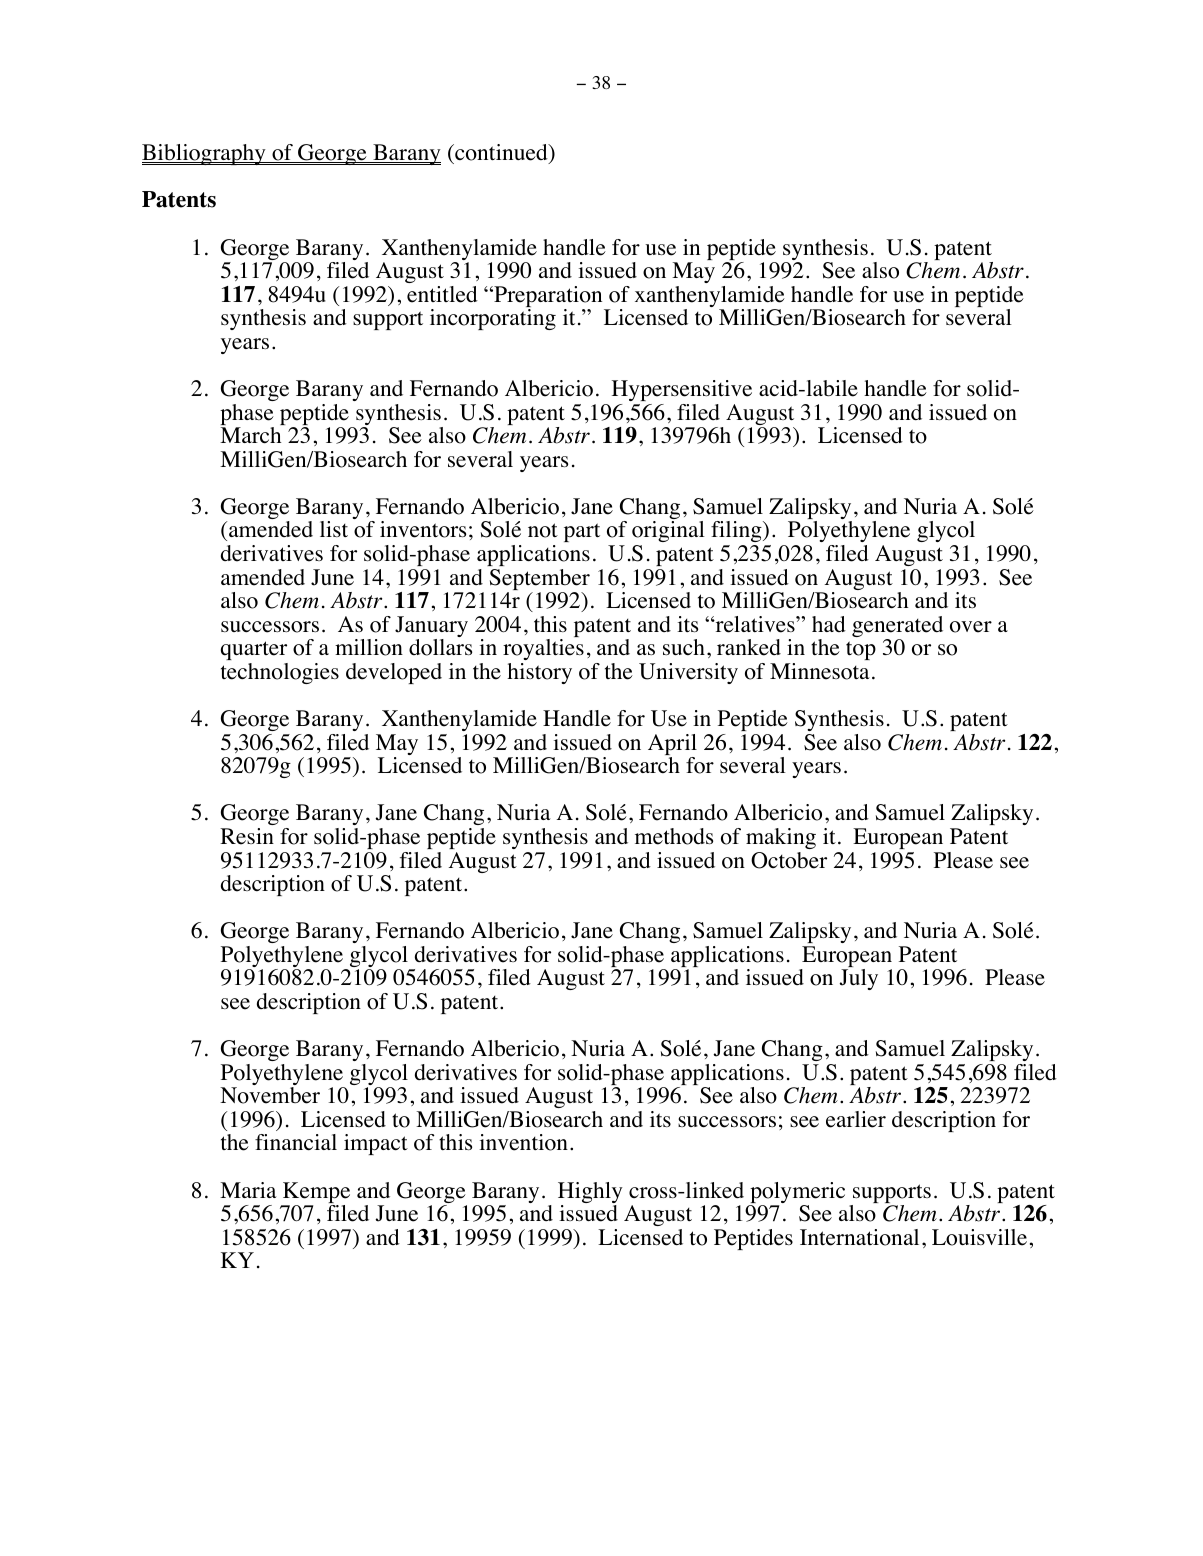 Image resolution: width=1203 pixels, height=1556 pixels. I want to click on Resin, so click(247, 836).
